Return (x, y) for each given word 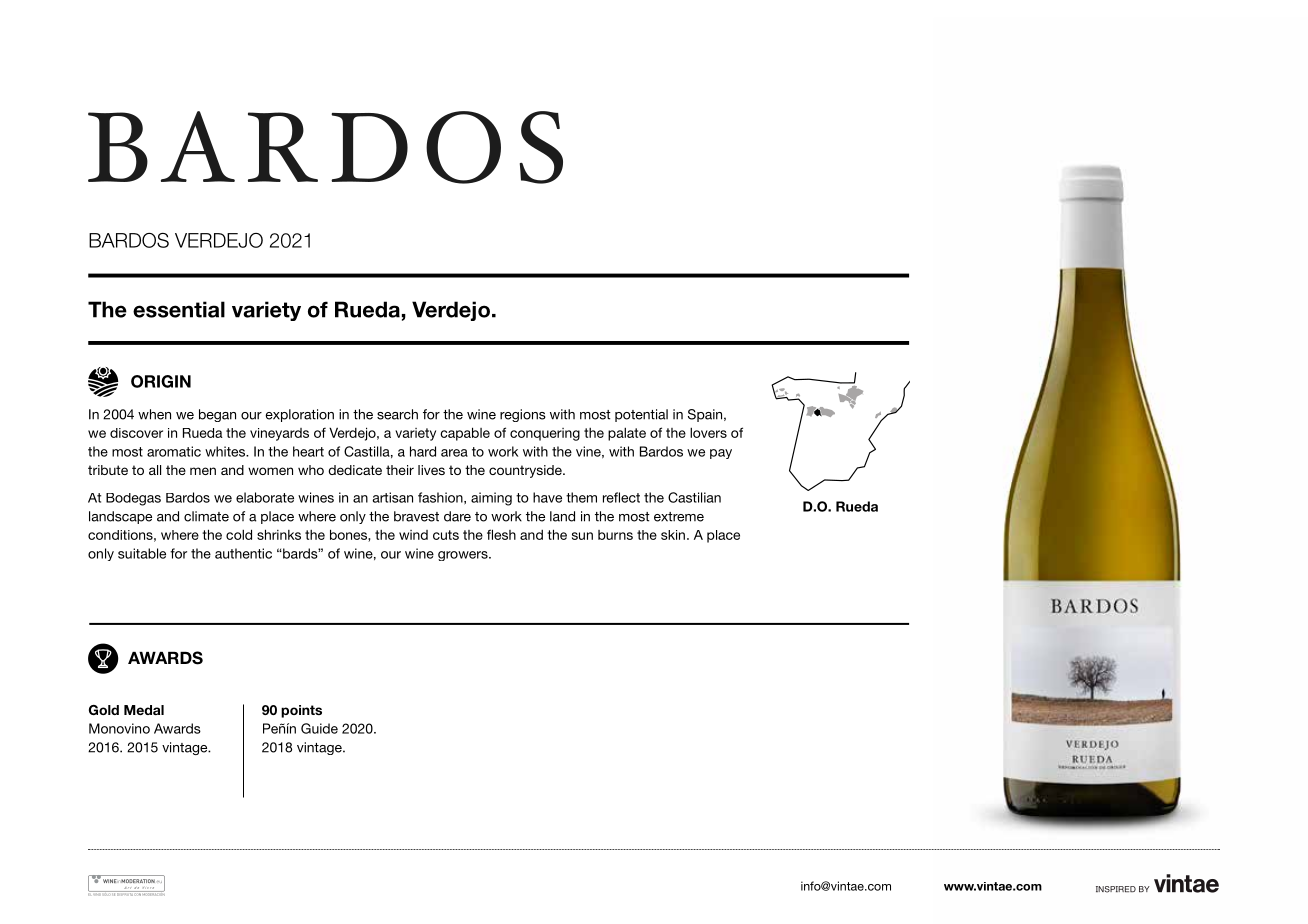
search (397, 414)
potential (641, 415)
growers (464, 556)
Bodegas (133, 499)
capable (465, 434)
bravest (416, 516)
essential (179, 309)
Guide (319, 728)
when (154, 414)
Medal (144, 710)
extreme (679, 517)
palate (627, 434)
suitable (142, 553)
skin (673, 535)
